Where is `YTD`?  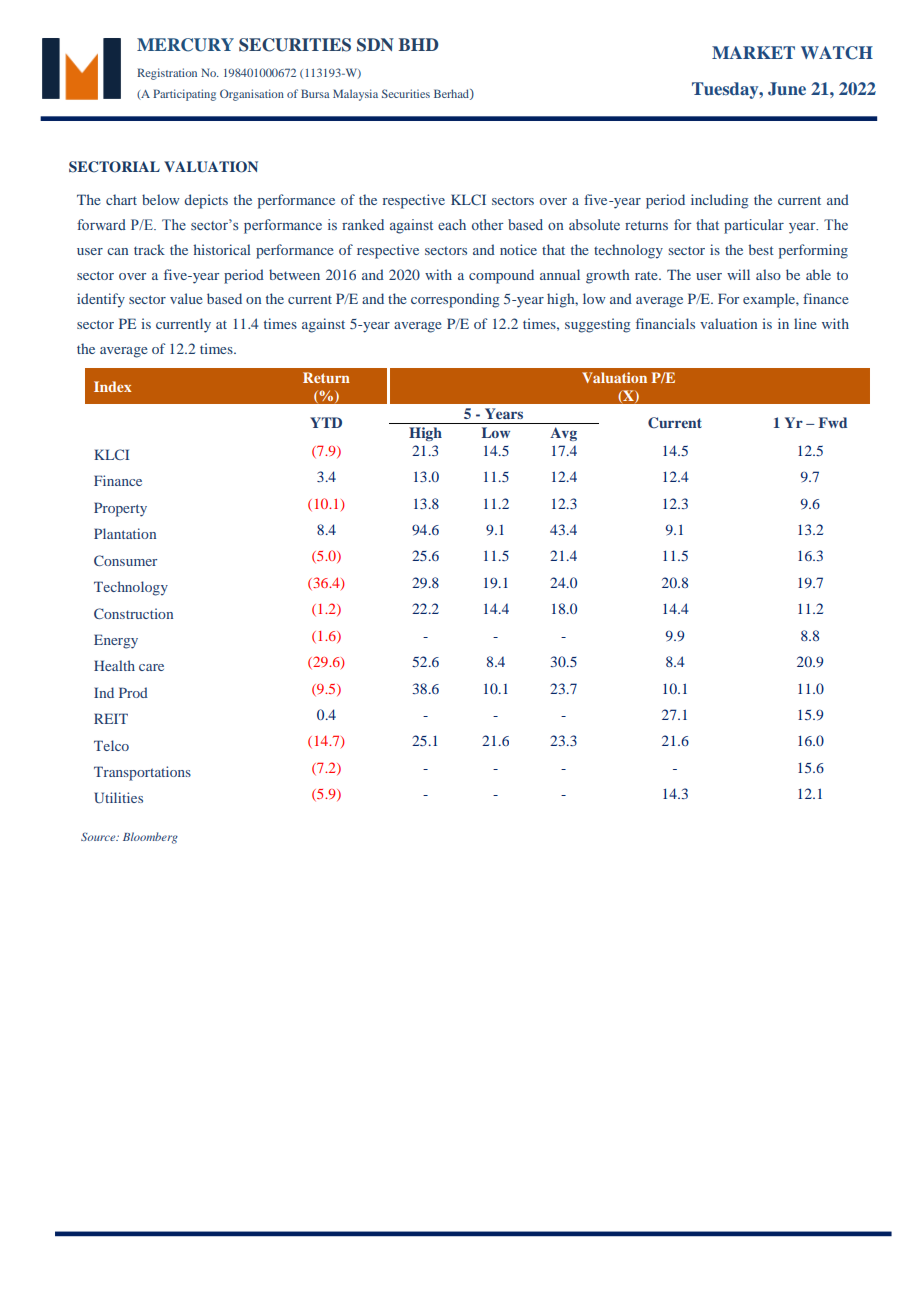
YTD is located at coordinates (326, 422).
